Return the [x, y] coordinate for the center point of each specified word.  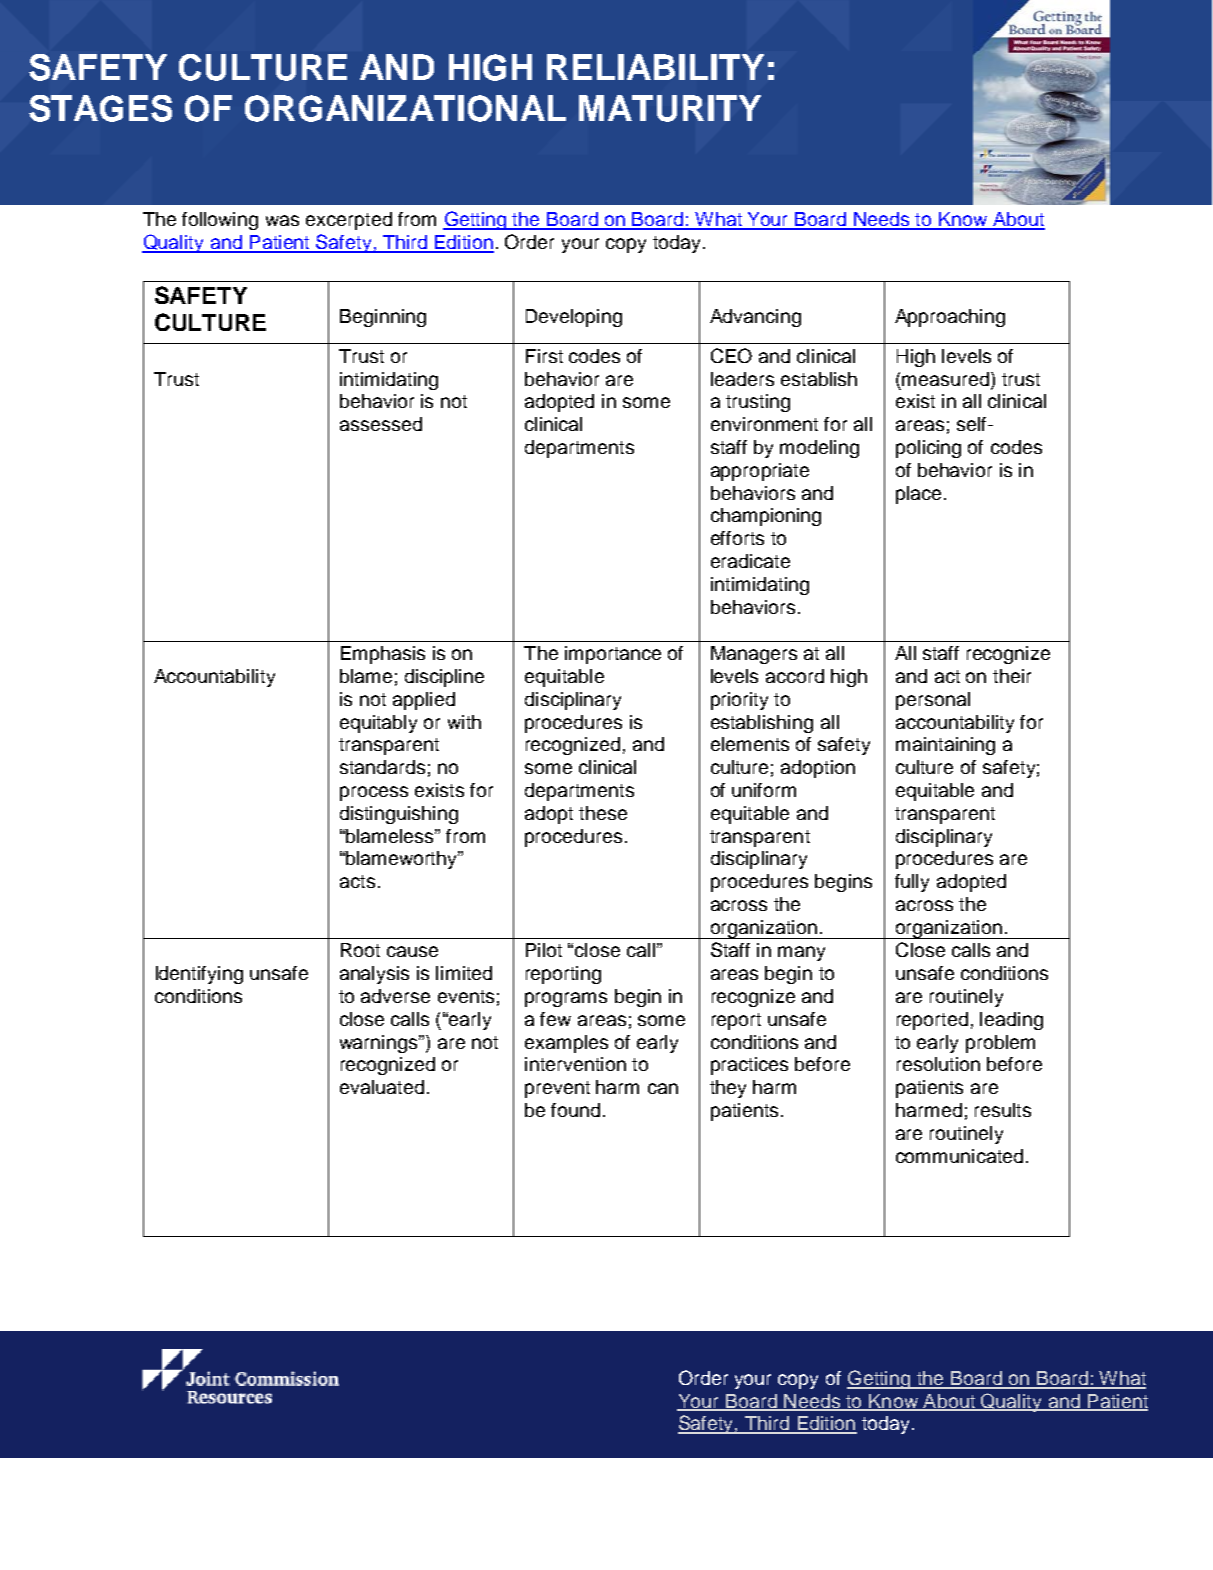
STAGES [100, 108]
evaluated [382, 1087]
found [575, 1110]
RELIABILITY [655, 67]
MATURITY [670, 108]
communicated [959, 1156]
